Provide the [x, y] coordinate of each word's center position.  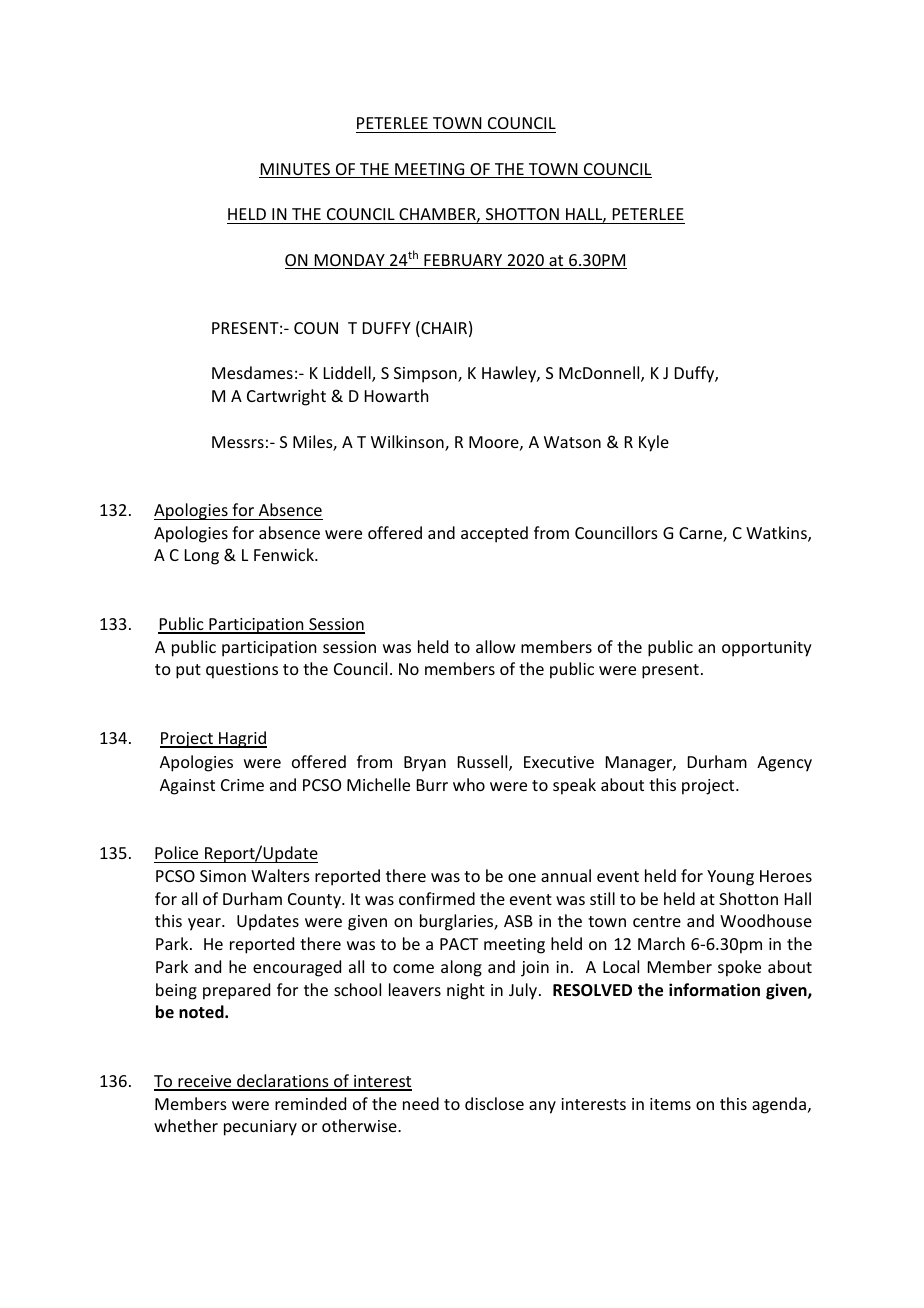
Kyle [654, 443]
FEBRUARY [463, 261]
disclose [494, 1103]
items [670, 1104]
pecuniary [260, 1128]
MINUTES [296, 170]
